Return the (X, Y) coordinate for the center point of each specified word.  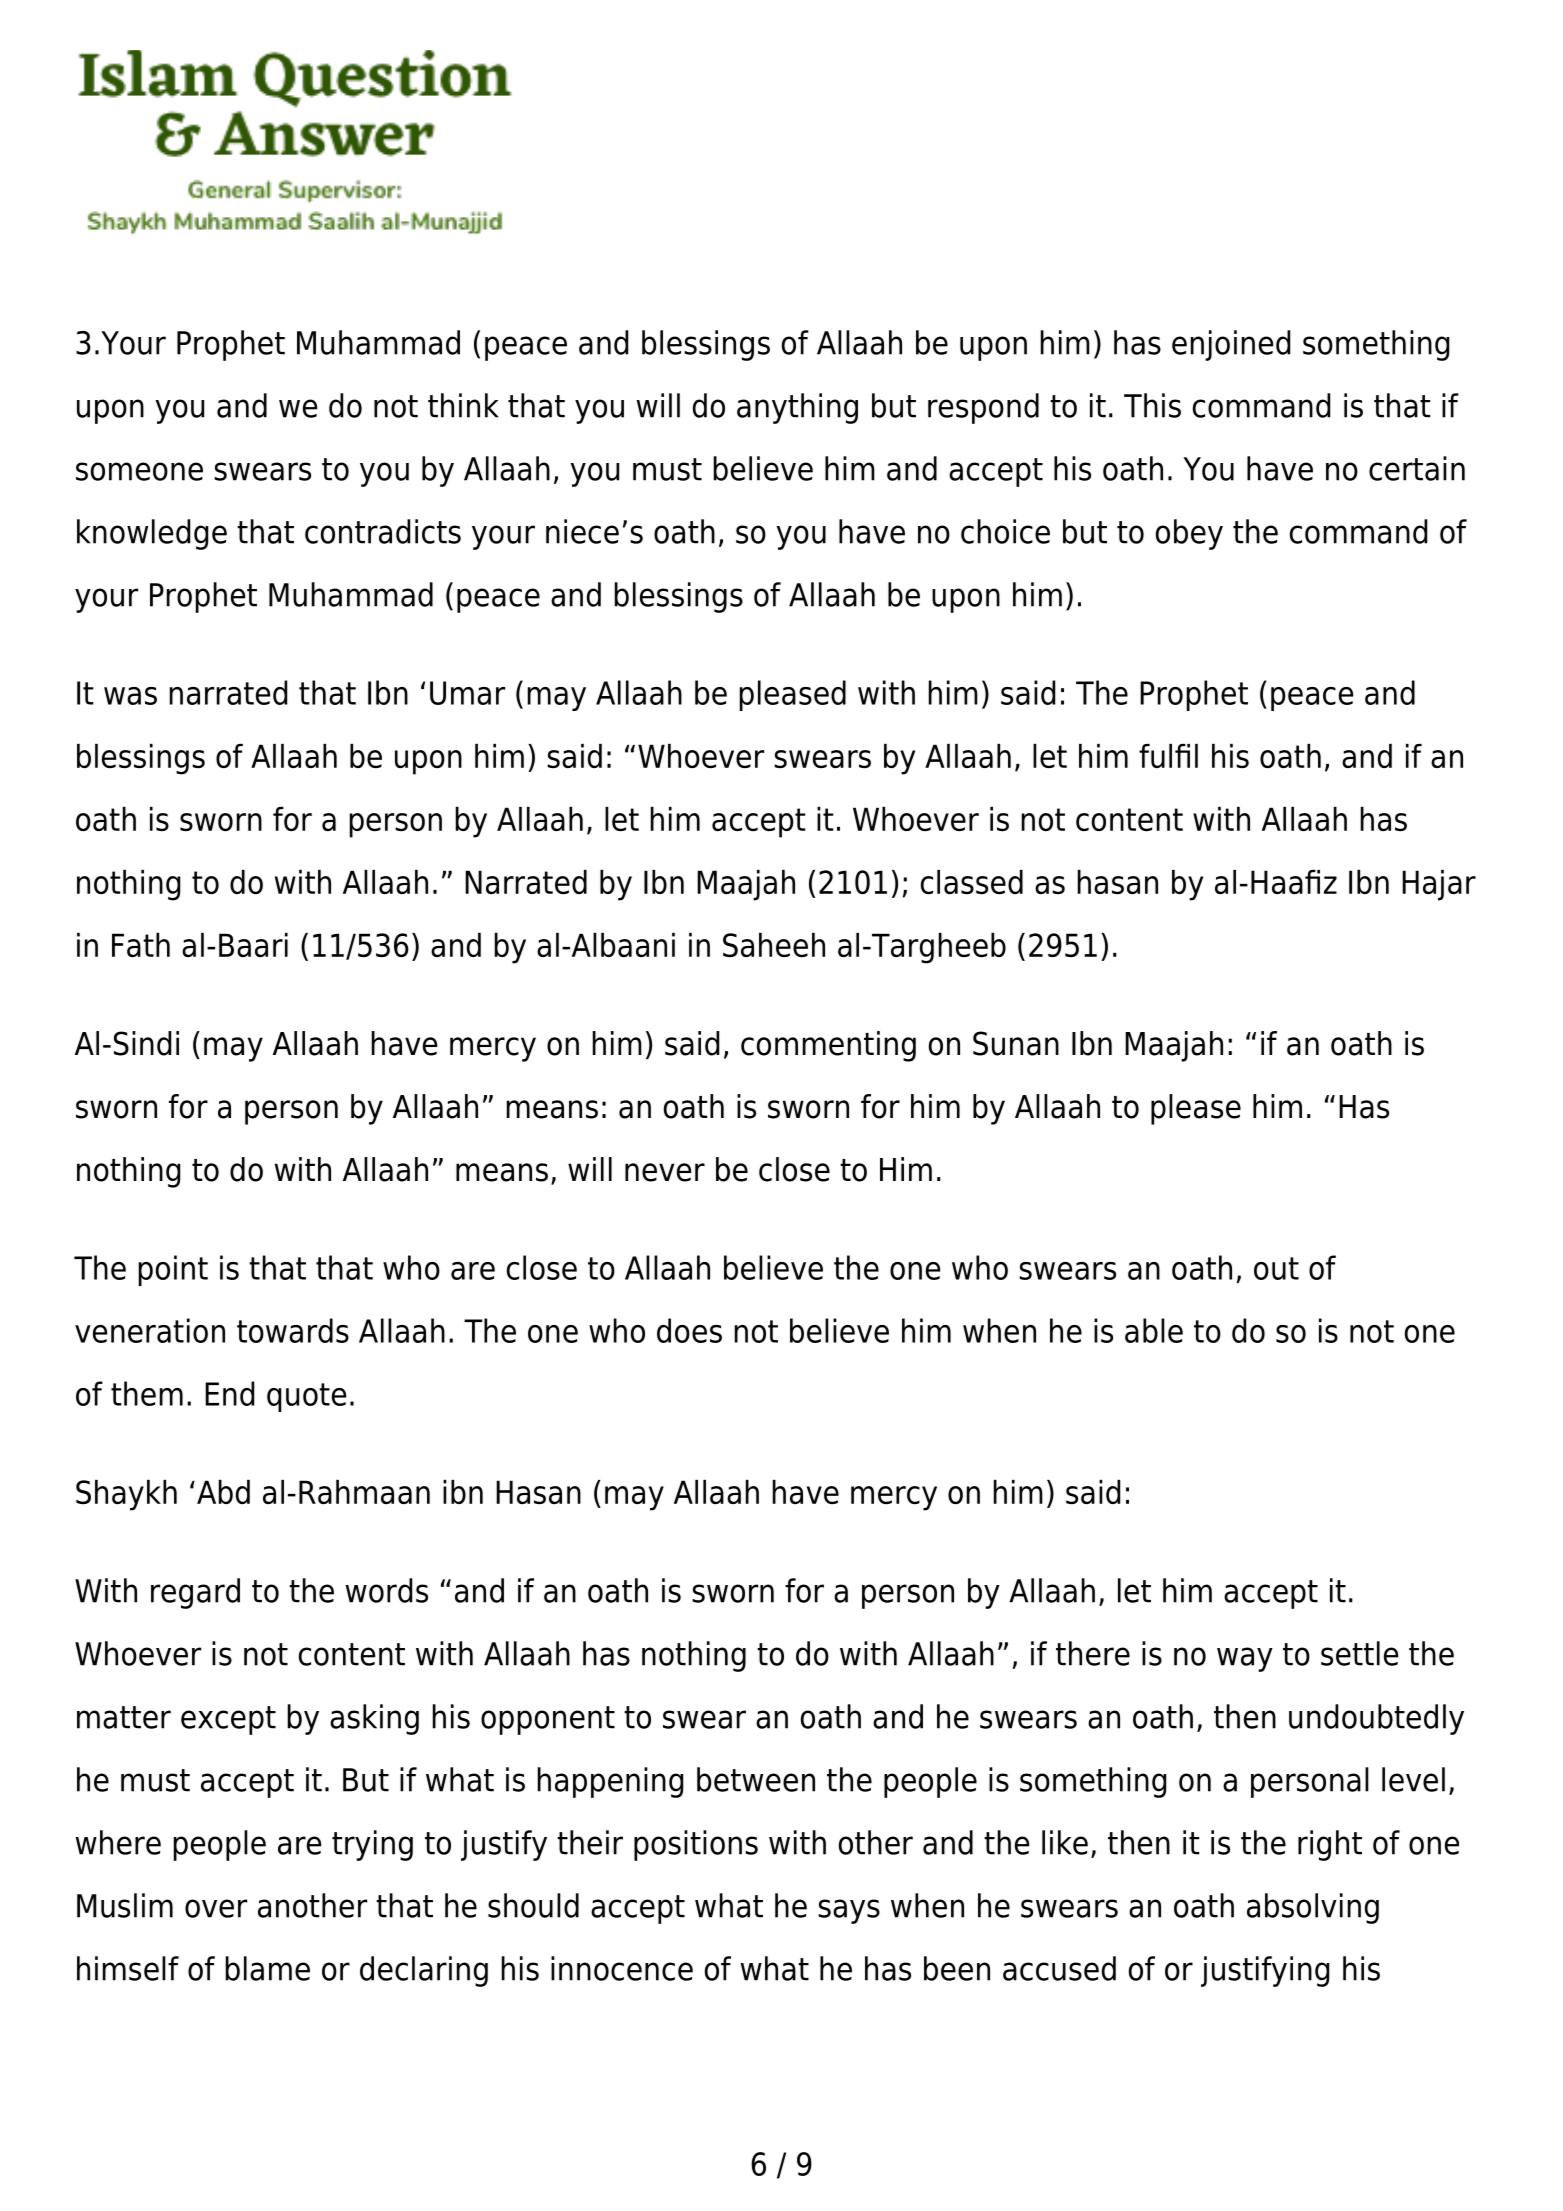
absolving (1313, 1908)
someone (139, 471)
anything (797, 408)
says (849, 1911)
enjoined (1231, 345)
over (216, 1908)
